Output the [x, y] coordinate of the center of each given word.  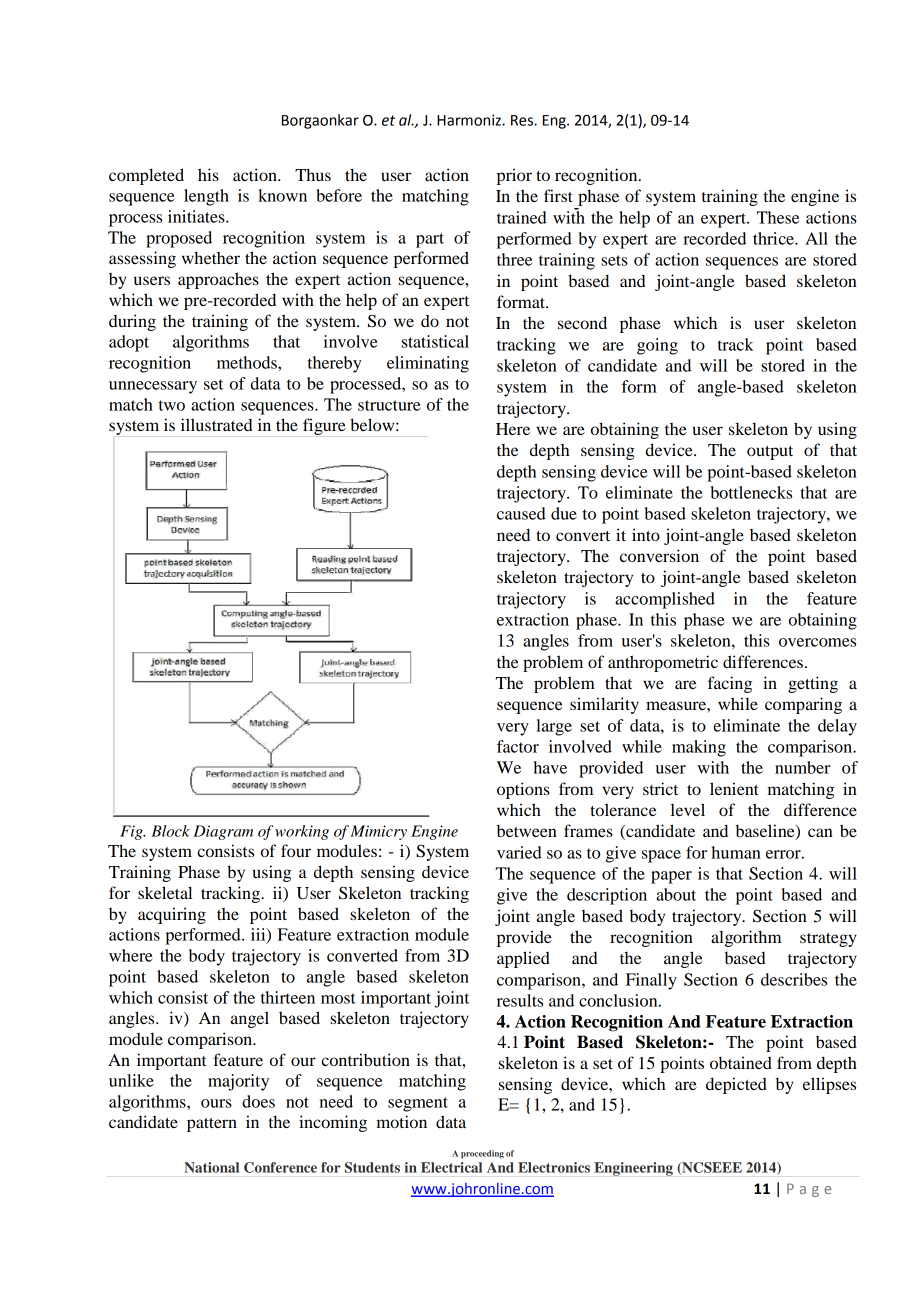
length [206, 197]
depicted [736, 1085]
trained [522, 217]
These [778, 217]
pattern [212, 1125]
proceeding [482, 1154]
